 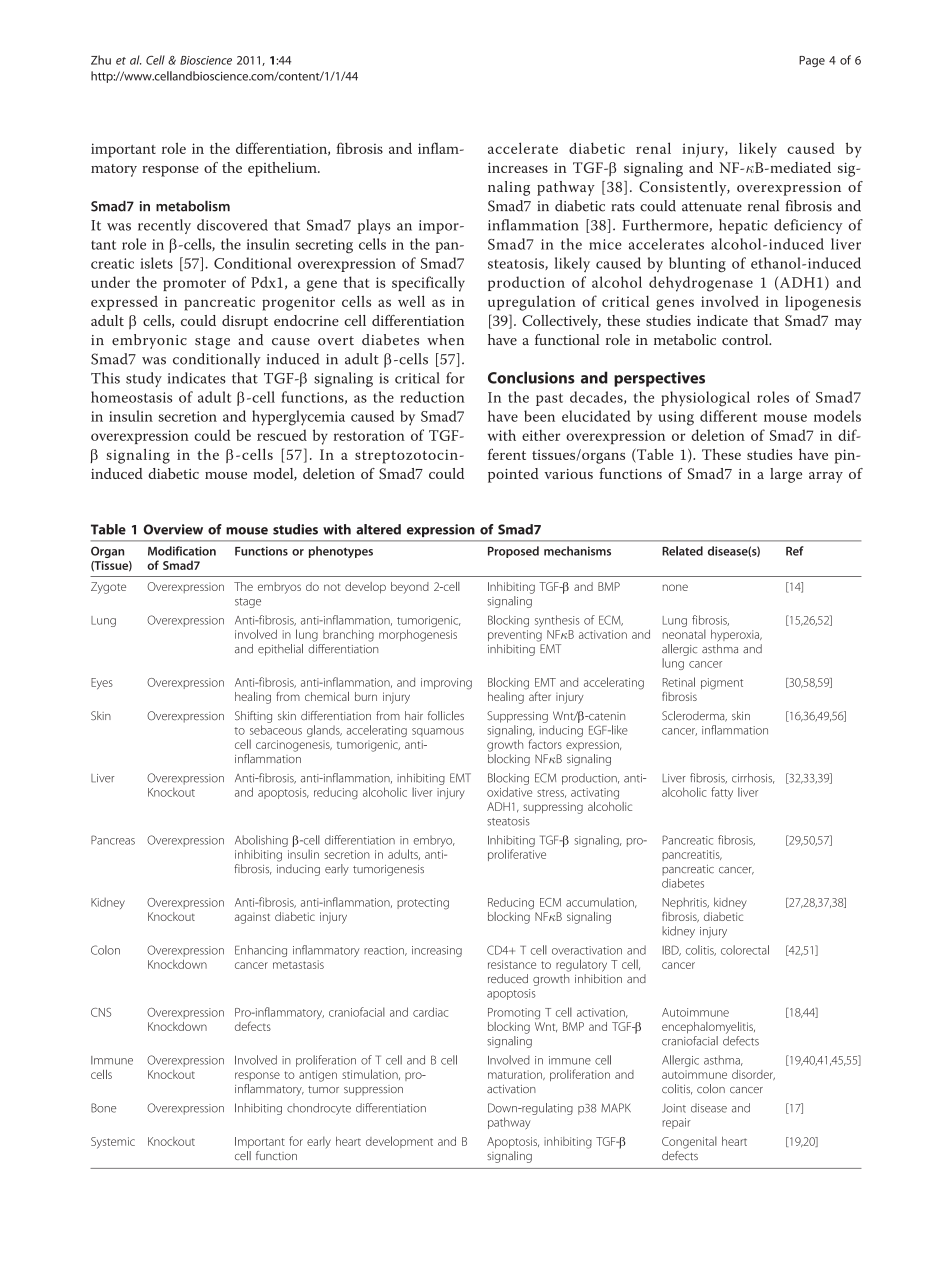 I want to click on Ref, so click(x=795, y=551).
